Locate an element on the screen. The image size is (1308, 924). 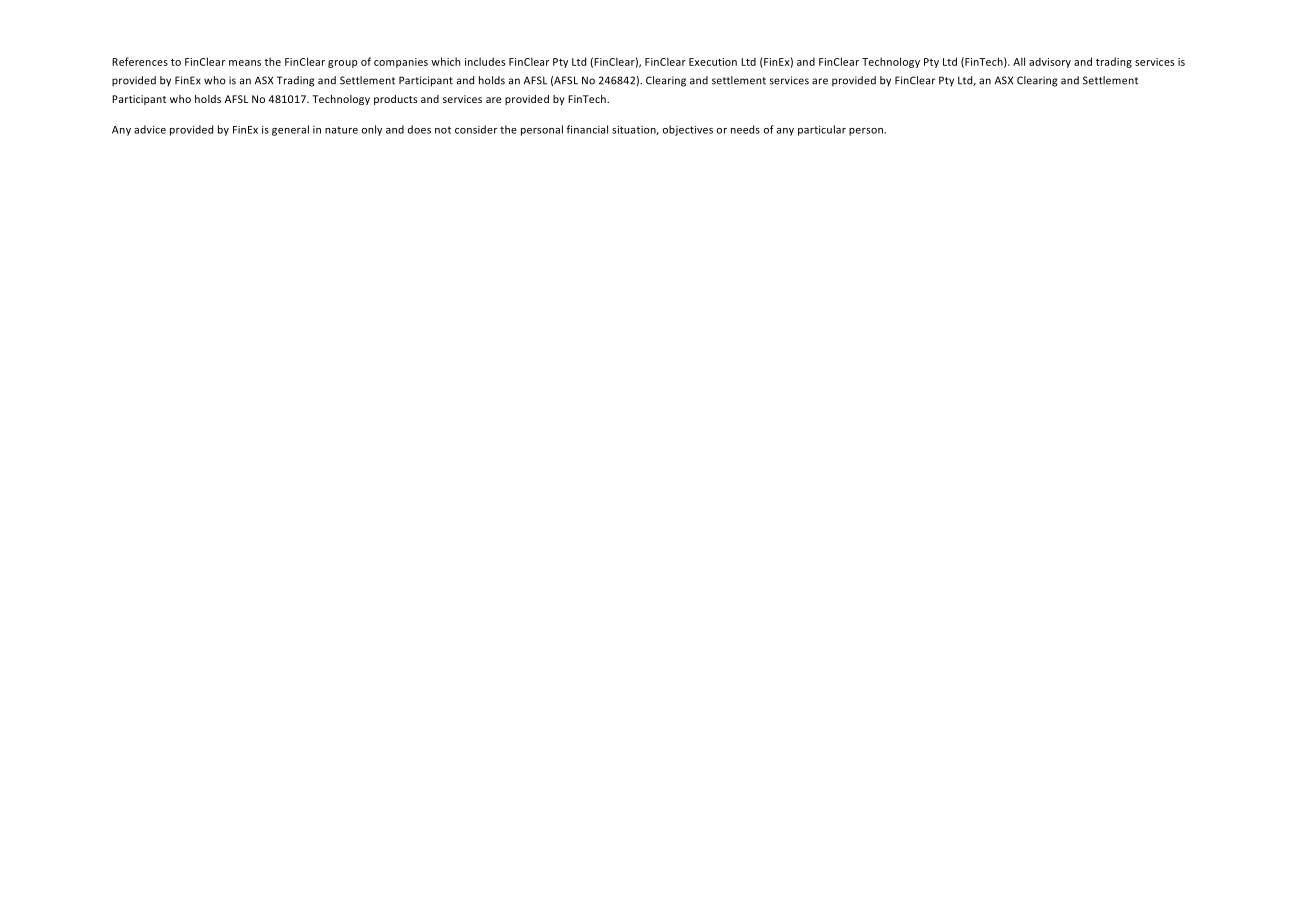
advice is located at coordinates (150, 129).
